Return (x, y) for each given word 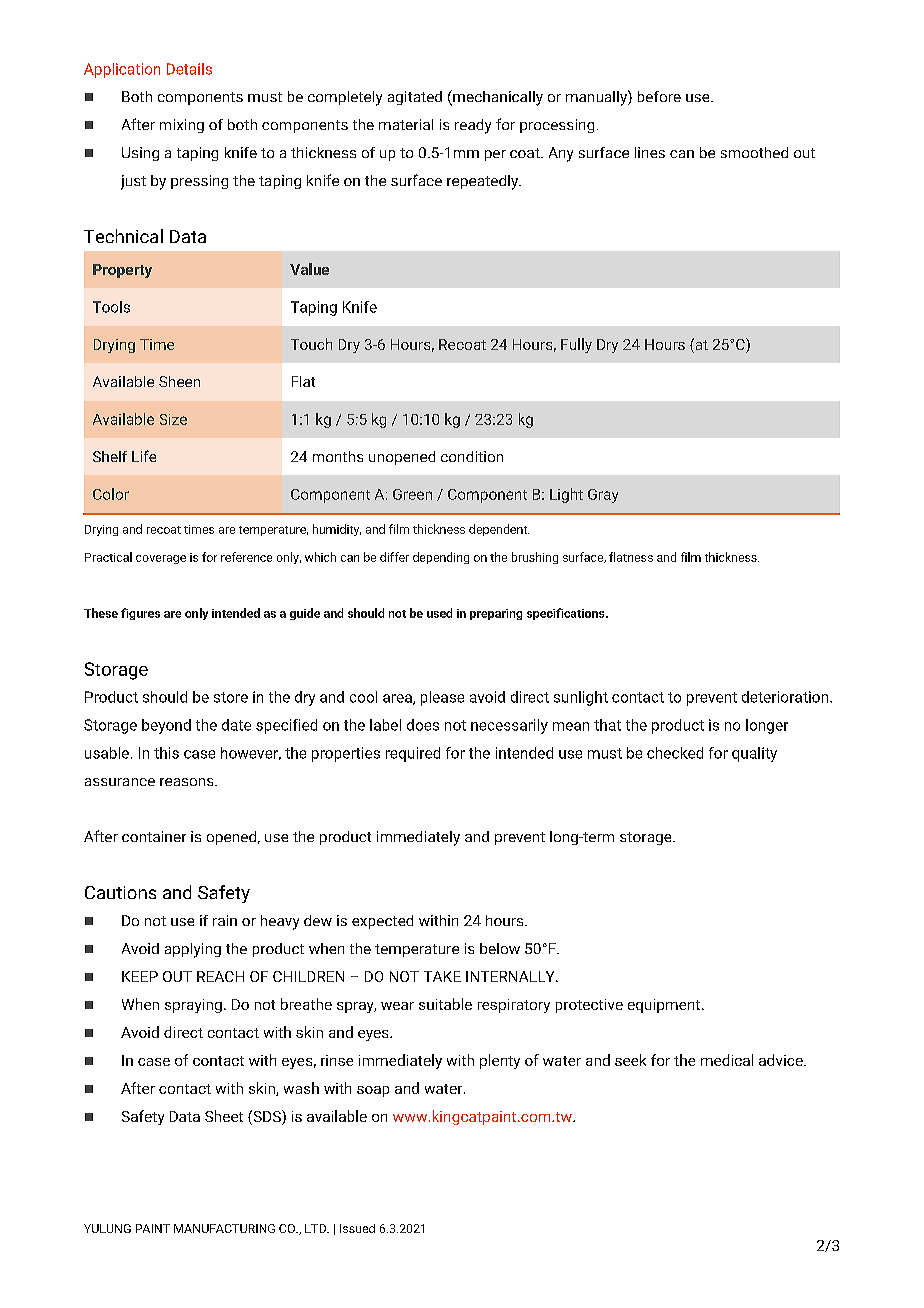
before (659, 96)
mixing (182, 126)
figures (140, 614)
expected (382, 922)
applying (193, 950)
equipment (665, 1006)
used (439, 613)
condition (472, 456)
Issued (357, 1228)
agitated (415, 98)
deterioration (786, 697)
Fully (576, 345)
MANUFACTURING (224, 1228)
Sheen (179, 381)
